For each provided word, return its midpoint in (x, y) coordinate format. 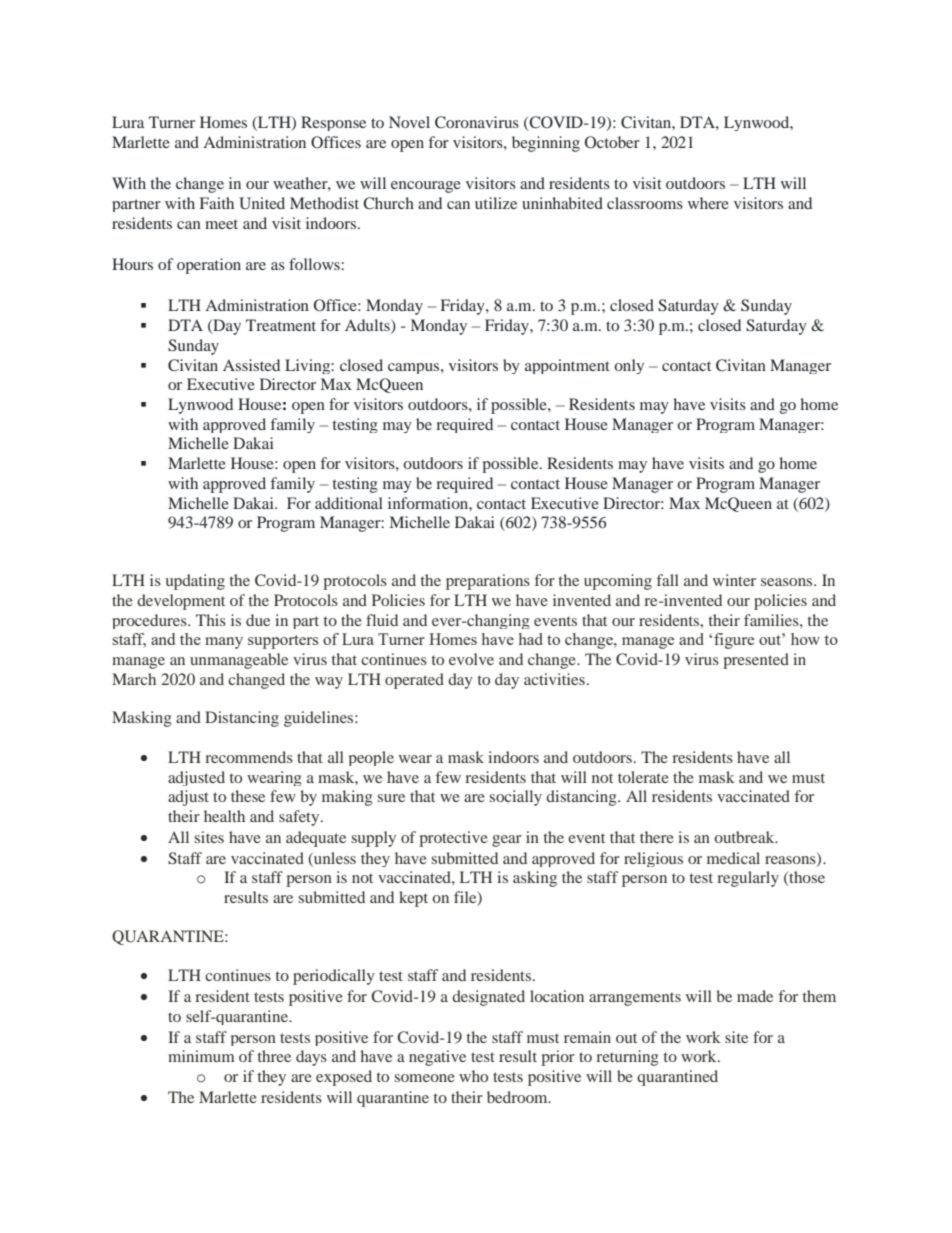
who (473, 1076)
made (755, 996)
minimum (201, 1056)
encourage (426, 187)
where (708, 203)
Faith (217, 203)
